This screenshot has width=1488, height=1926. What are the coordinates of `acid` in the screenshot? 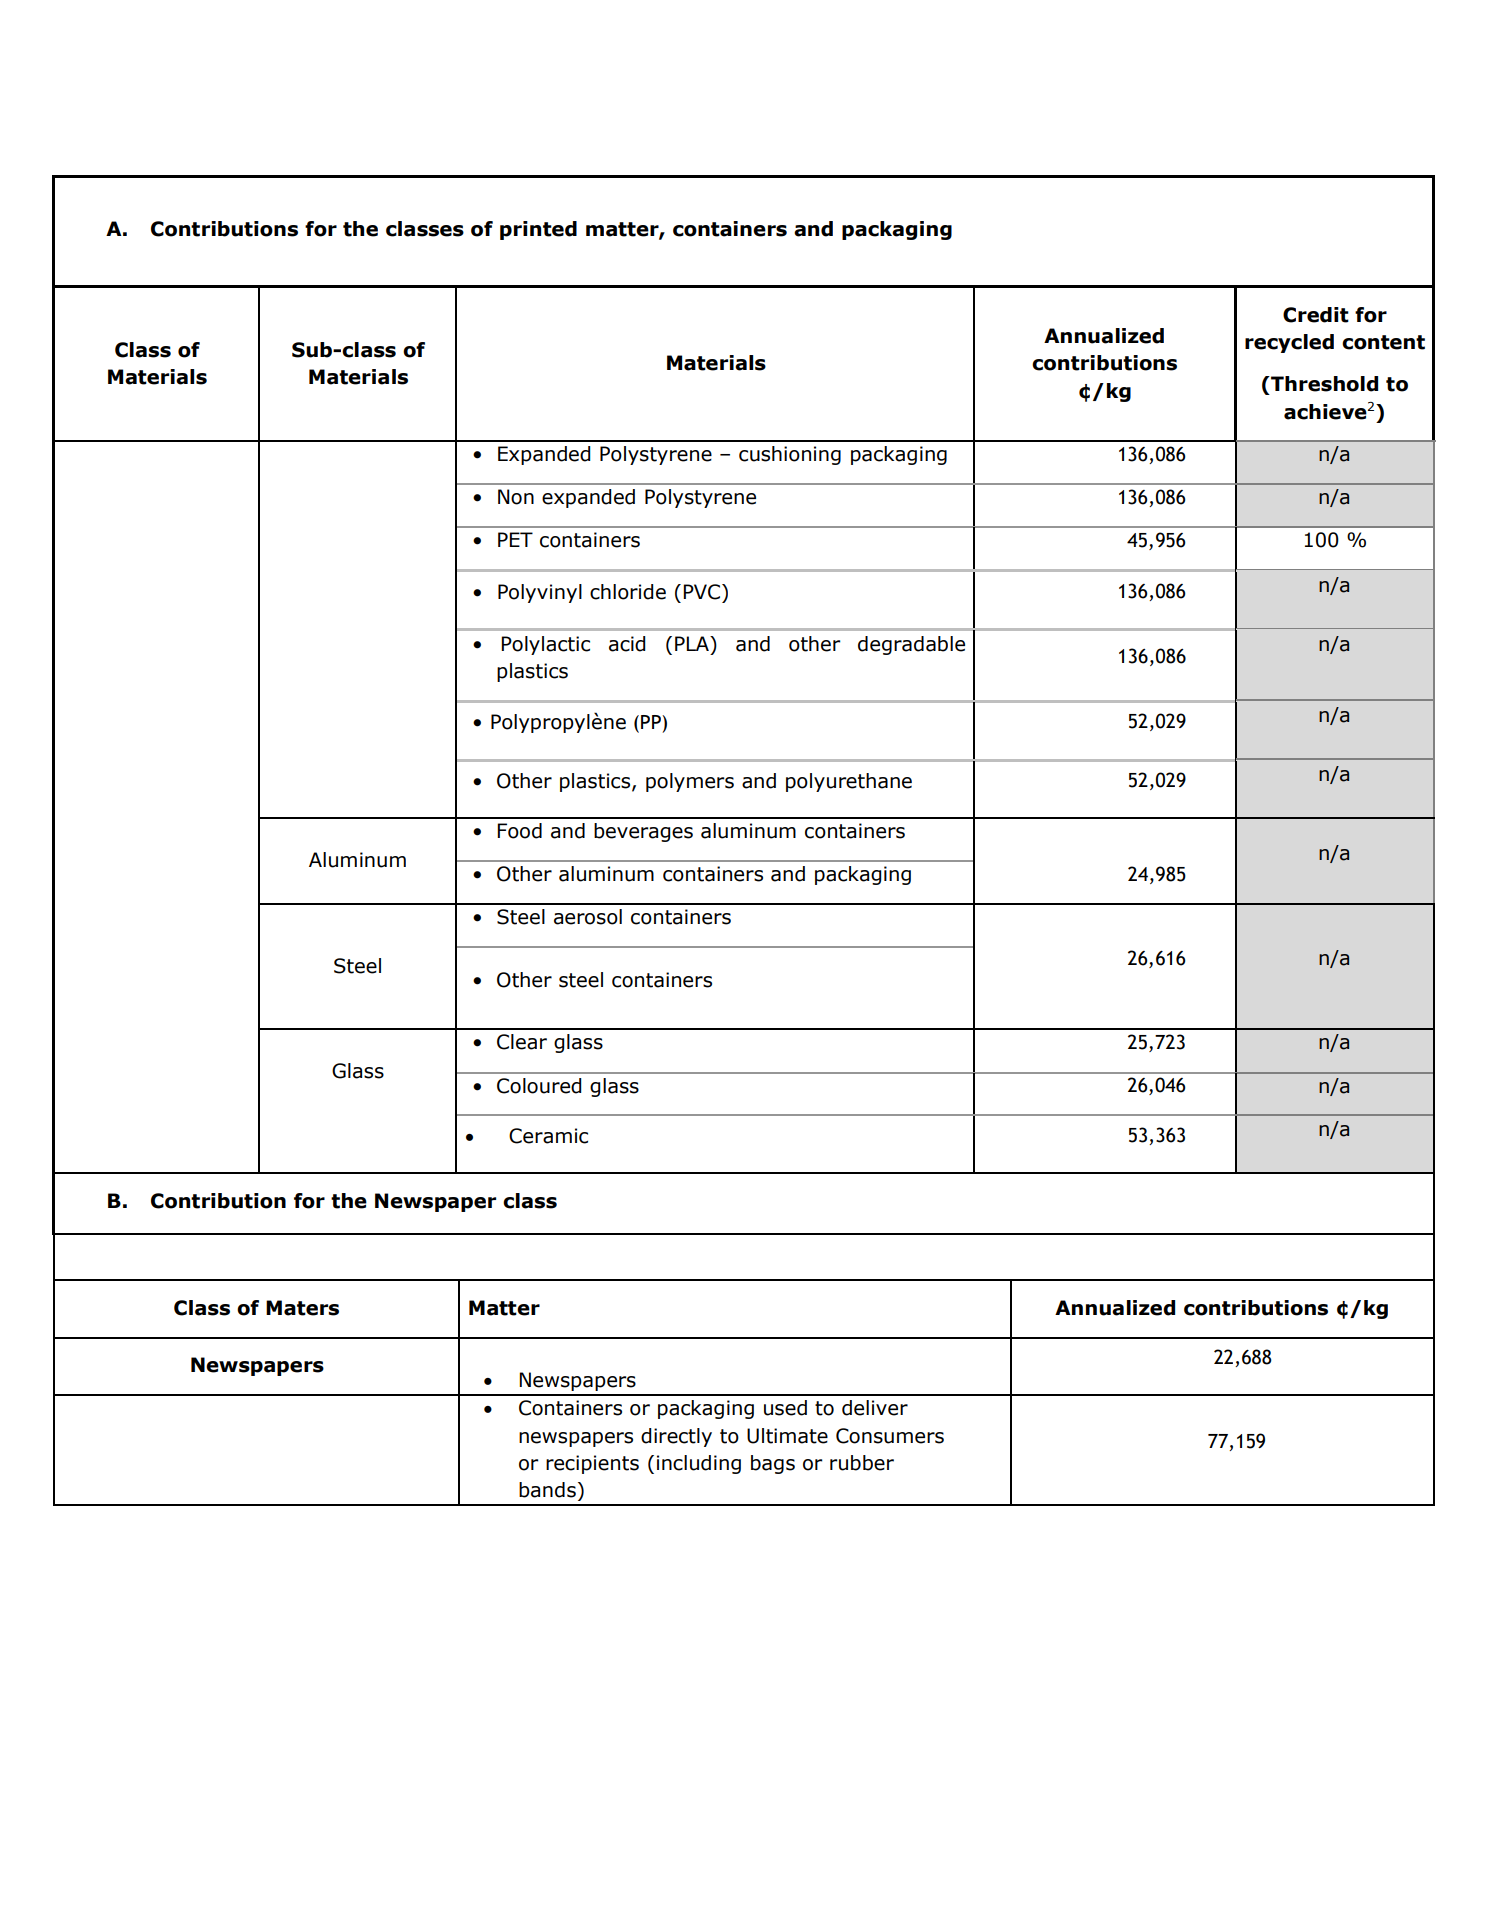 It's located at (627, 644).
